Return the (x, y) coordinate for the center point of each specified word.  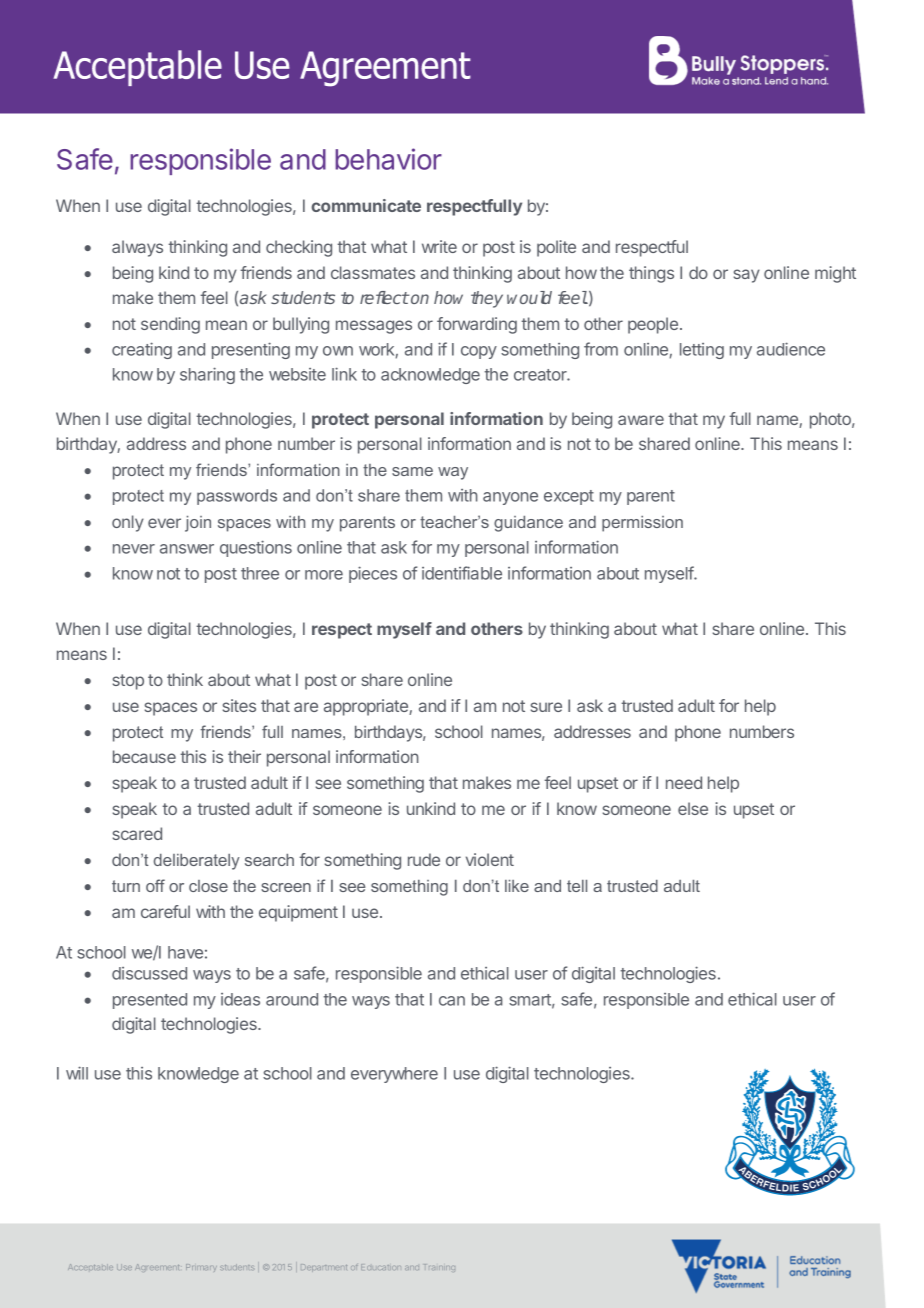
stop (128, 682)
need (684, 782)
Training (440, 1268)
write (439, 246)
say (747, 276)
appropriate (367, 707)
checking (299, 248)
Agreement (157, 1267)
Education (381, 1267)
